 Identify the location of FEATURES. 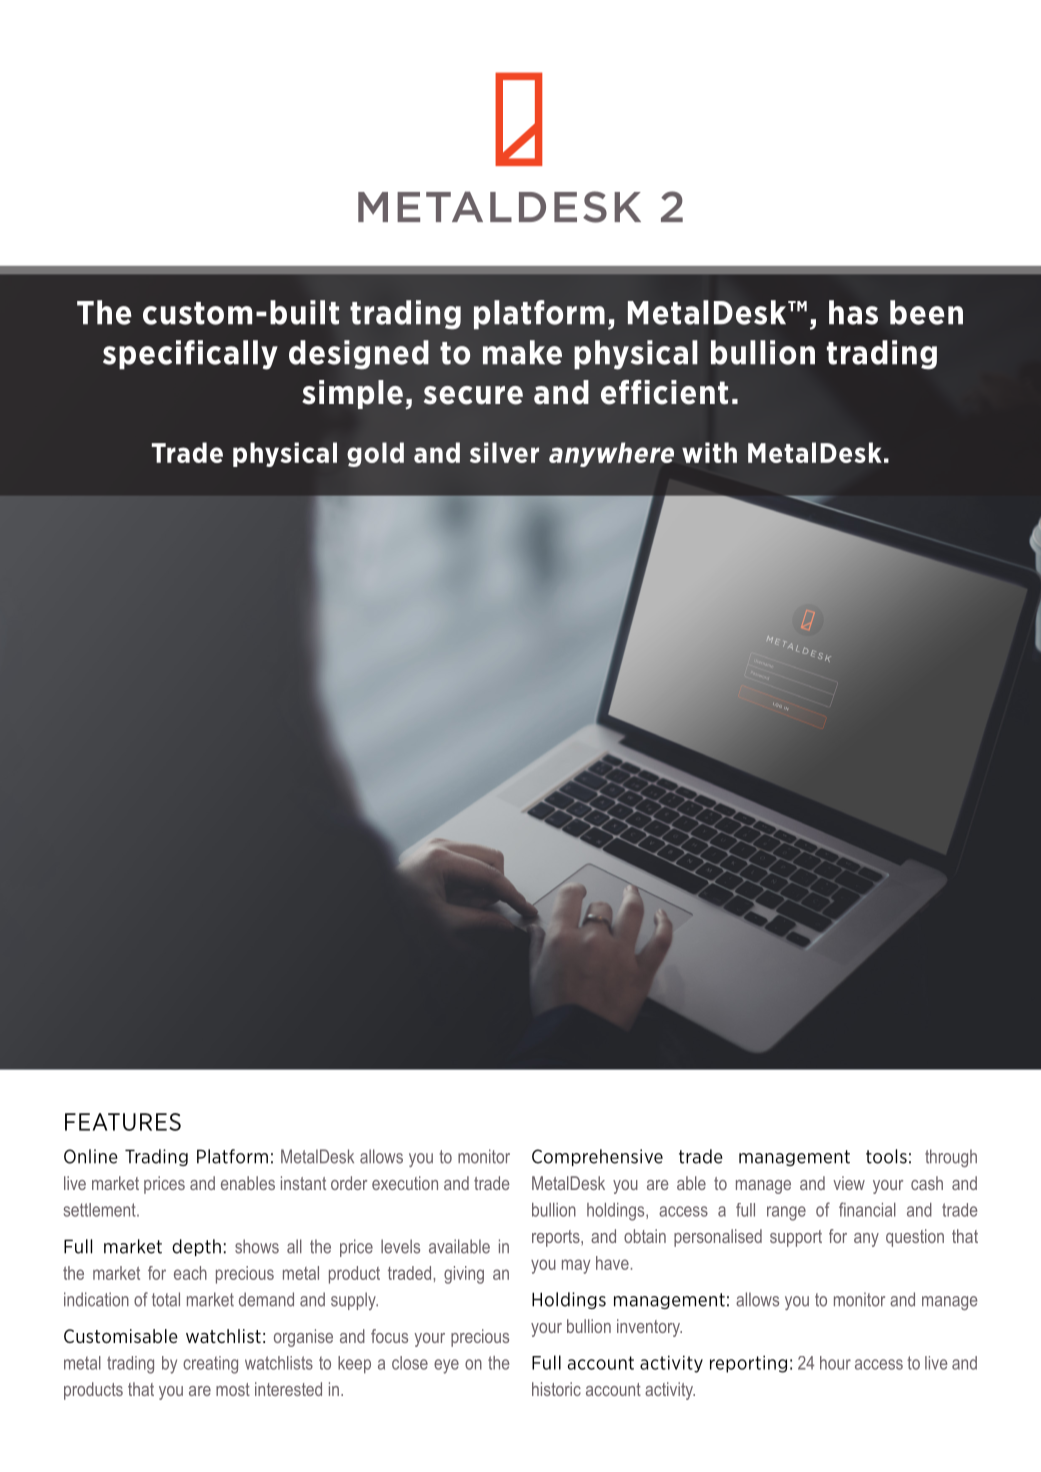
(123, 1122).
